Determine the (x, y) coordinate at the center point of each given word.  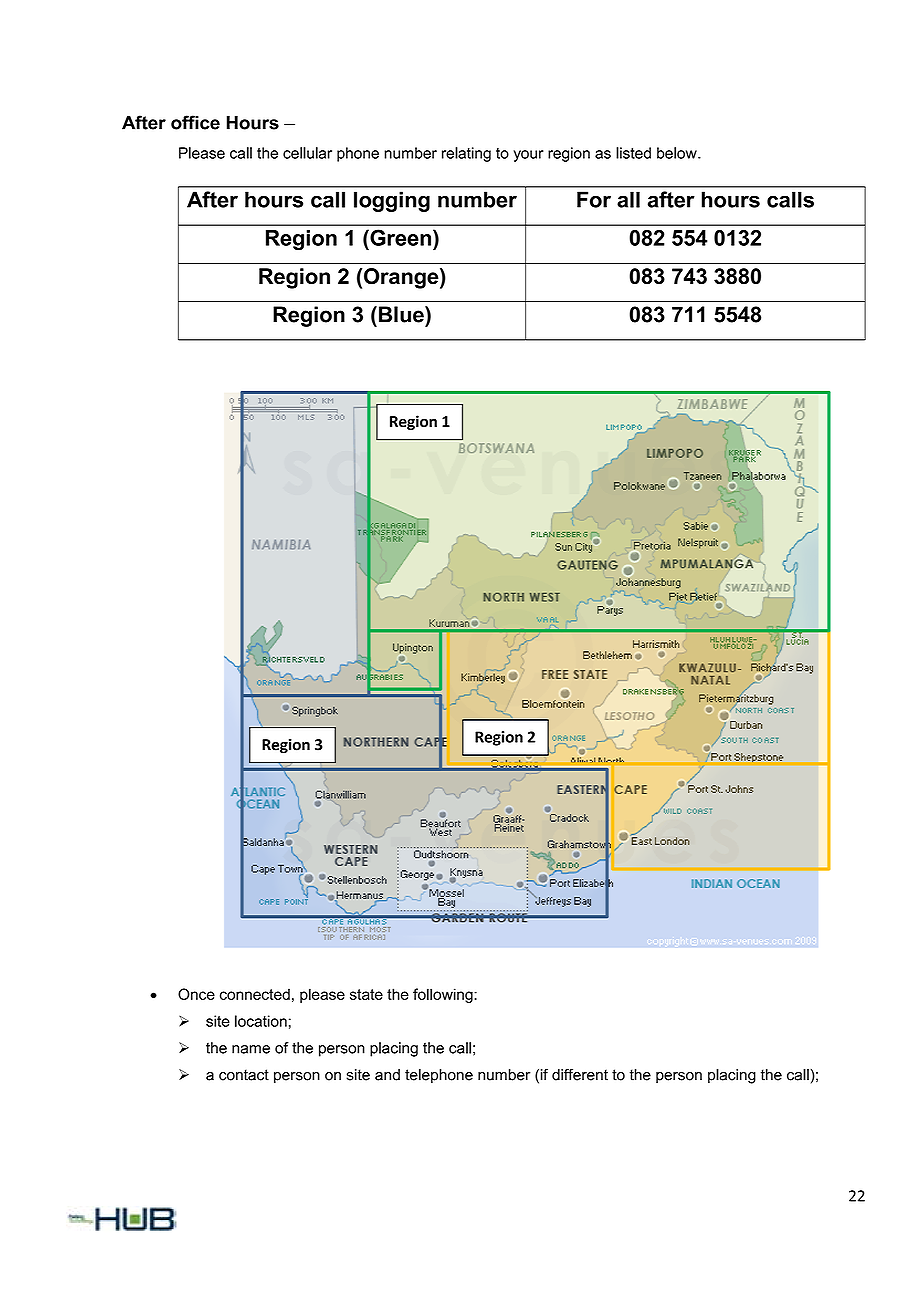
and (387, 1075)
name (251, 1049)
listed (633, 153)
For (594, 199)
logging (392, 201)
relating (466, 154)
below (678, 153)
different (580, 1075)
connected (255, 994)
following (444, 995)
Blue (402, 314)
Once (196, 994)
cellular (307, 153)
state (366, 994)
